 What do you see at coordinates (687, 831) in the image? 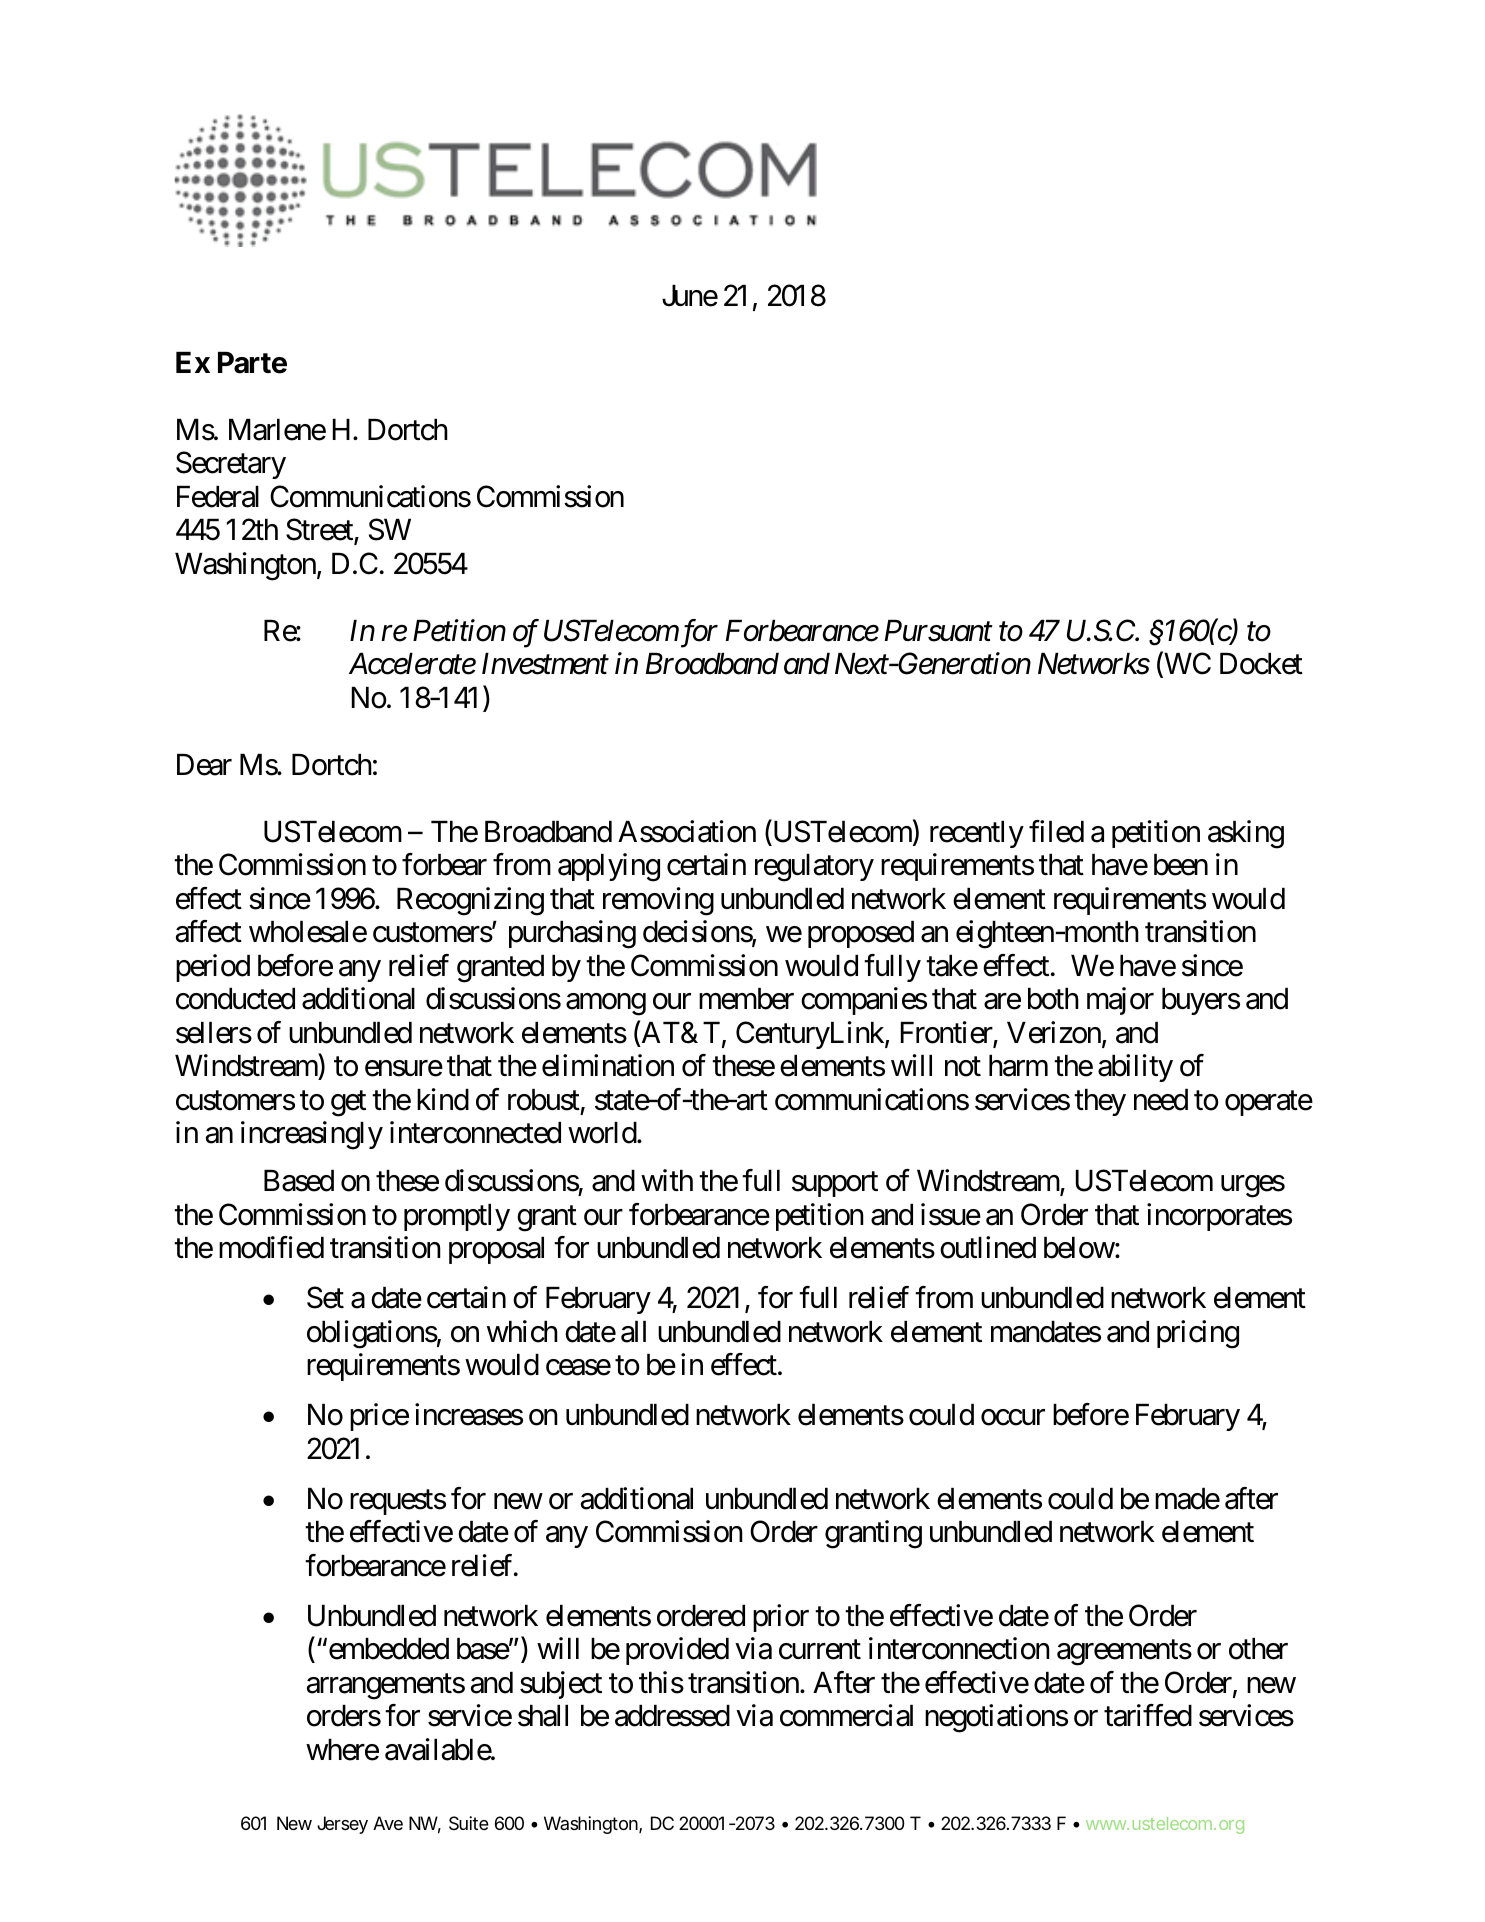
I see `Association` at bounding box center [687, 831].
